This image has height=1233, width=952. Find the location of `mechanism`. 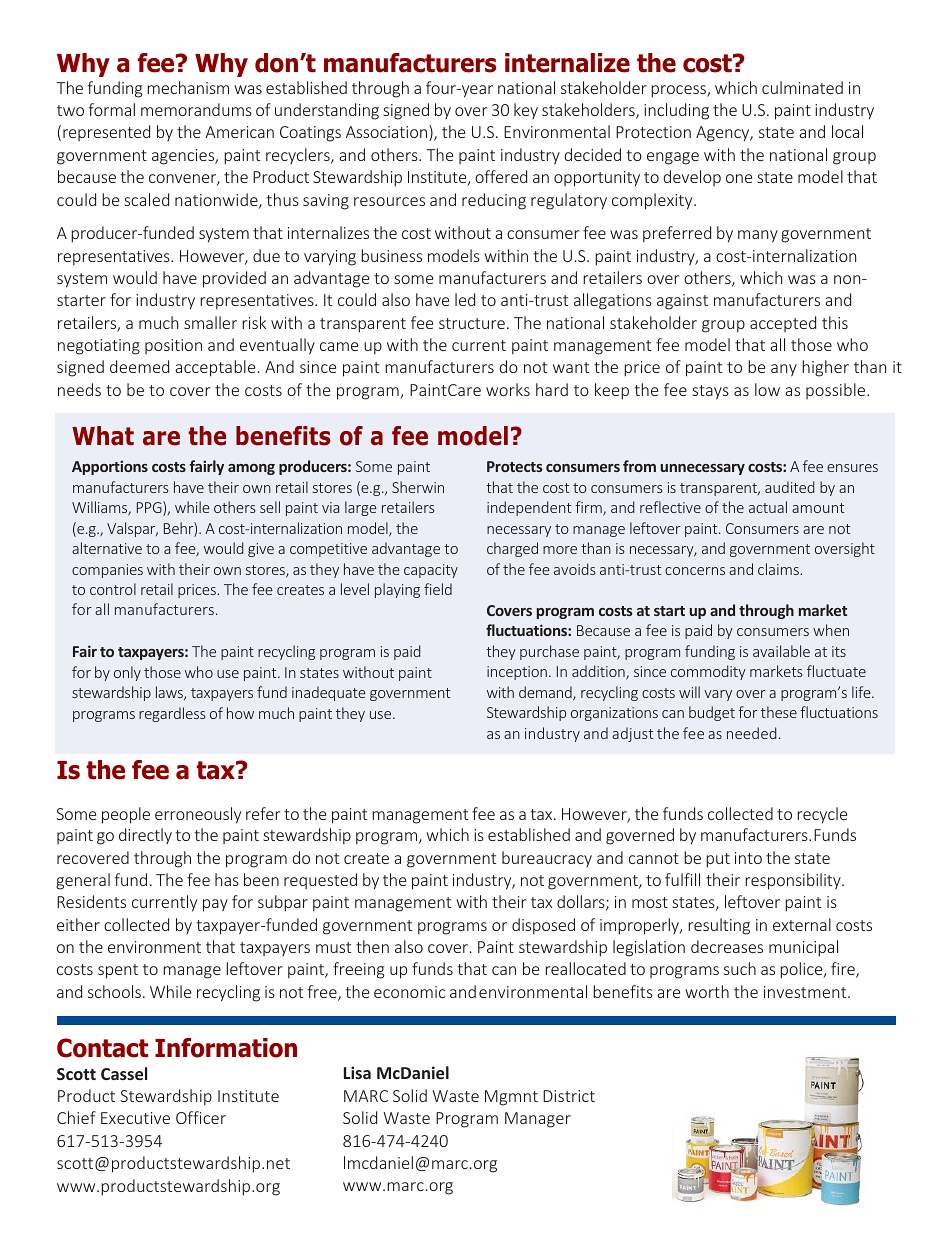

mechanism is located at coordinates (188, 87).
